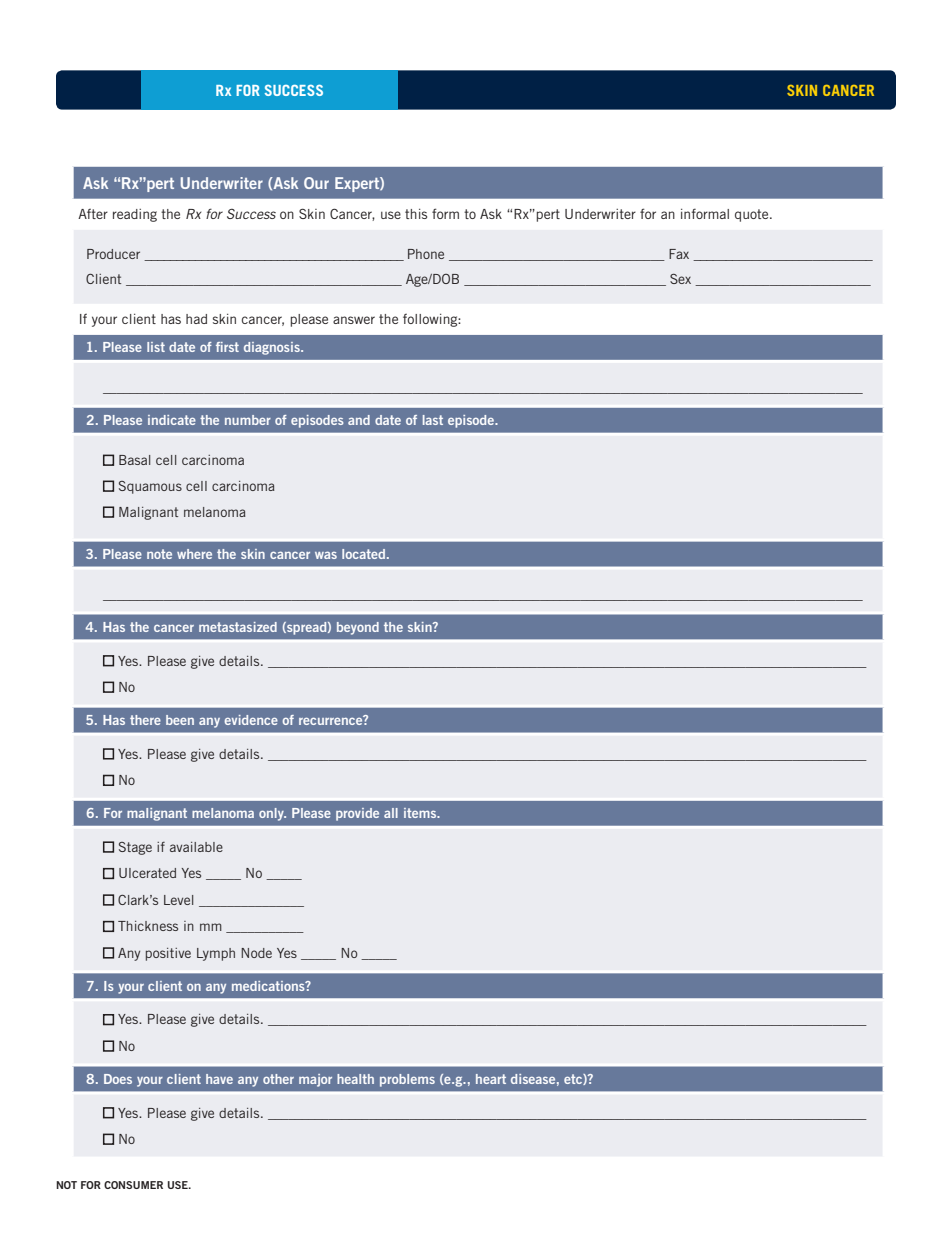 This screenshot has width=952, height=1233. I want to click on positive, so click(168, 954).
